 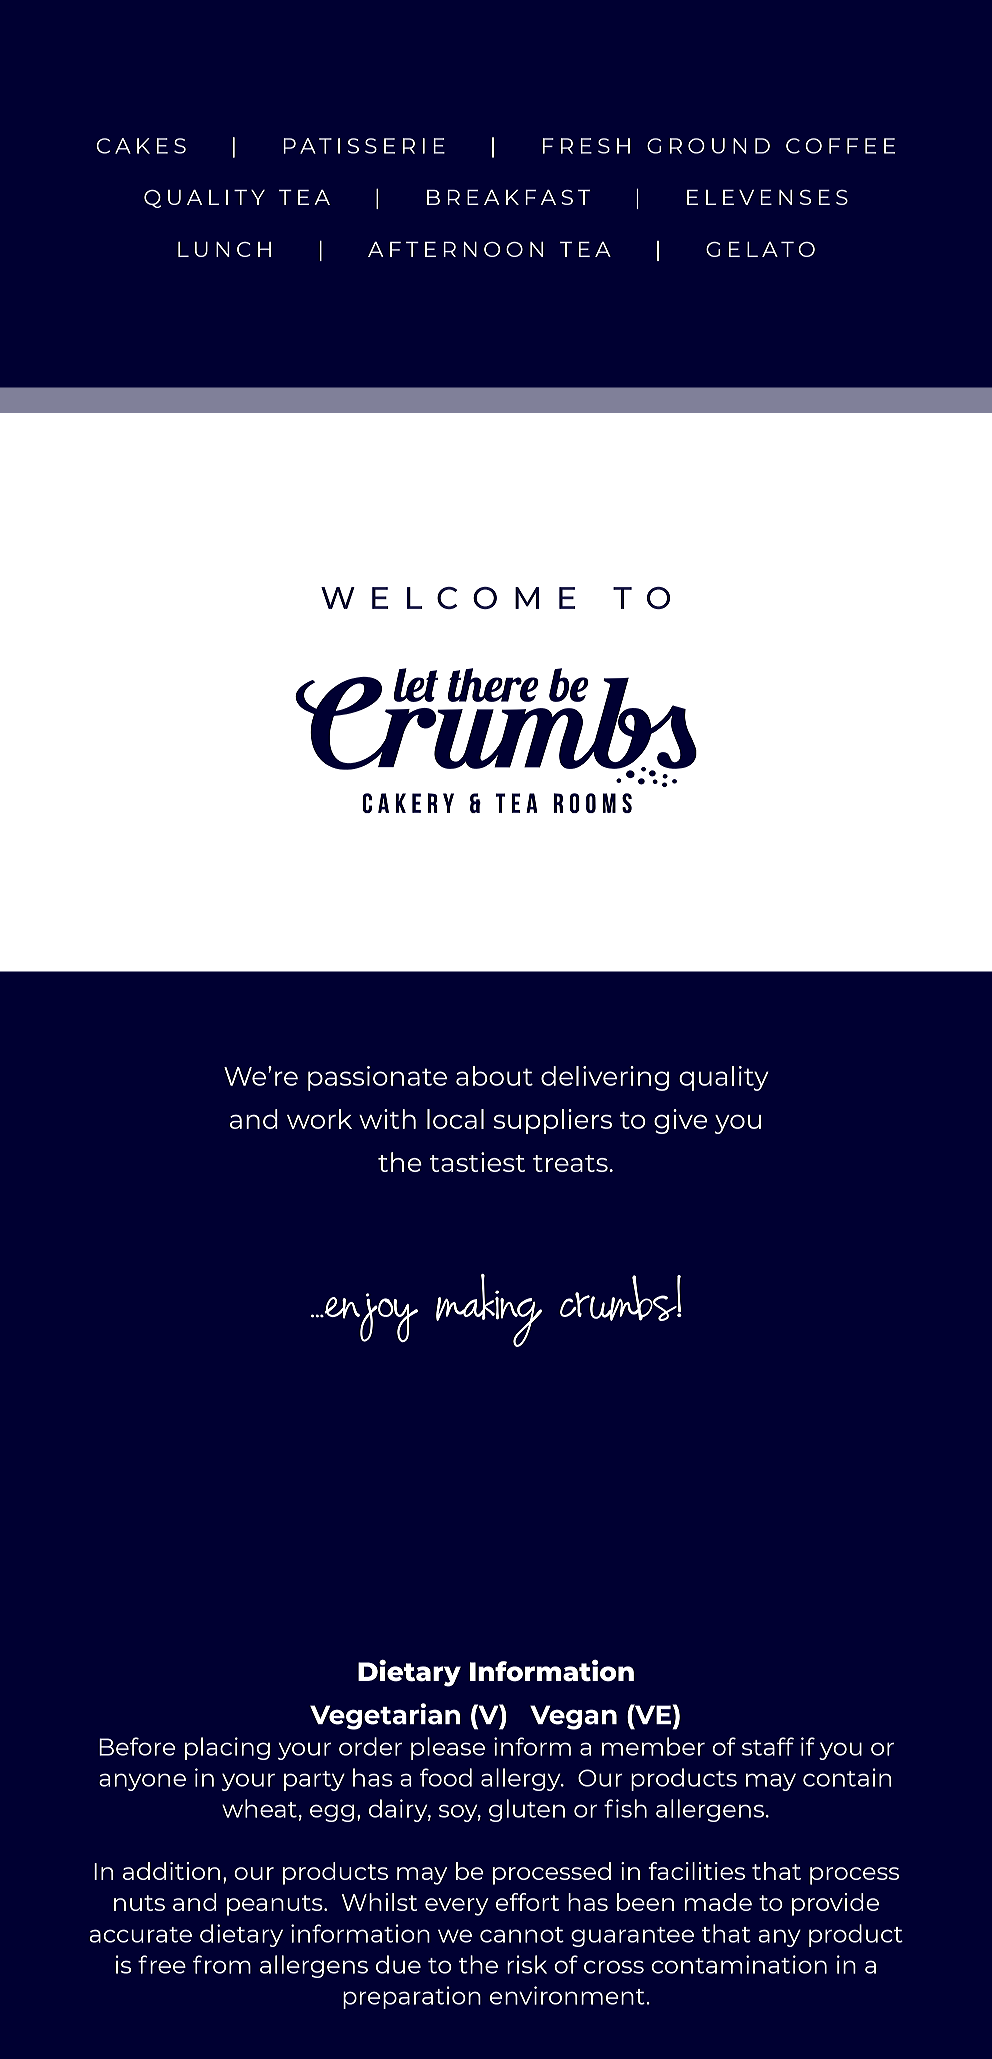 What do you see at coordinates (222, 1964) in the image?
I see `from` at bounding box center [222, 1964].
